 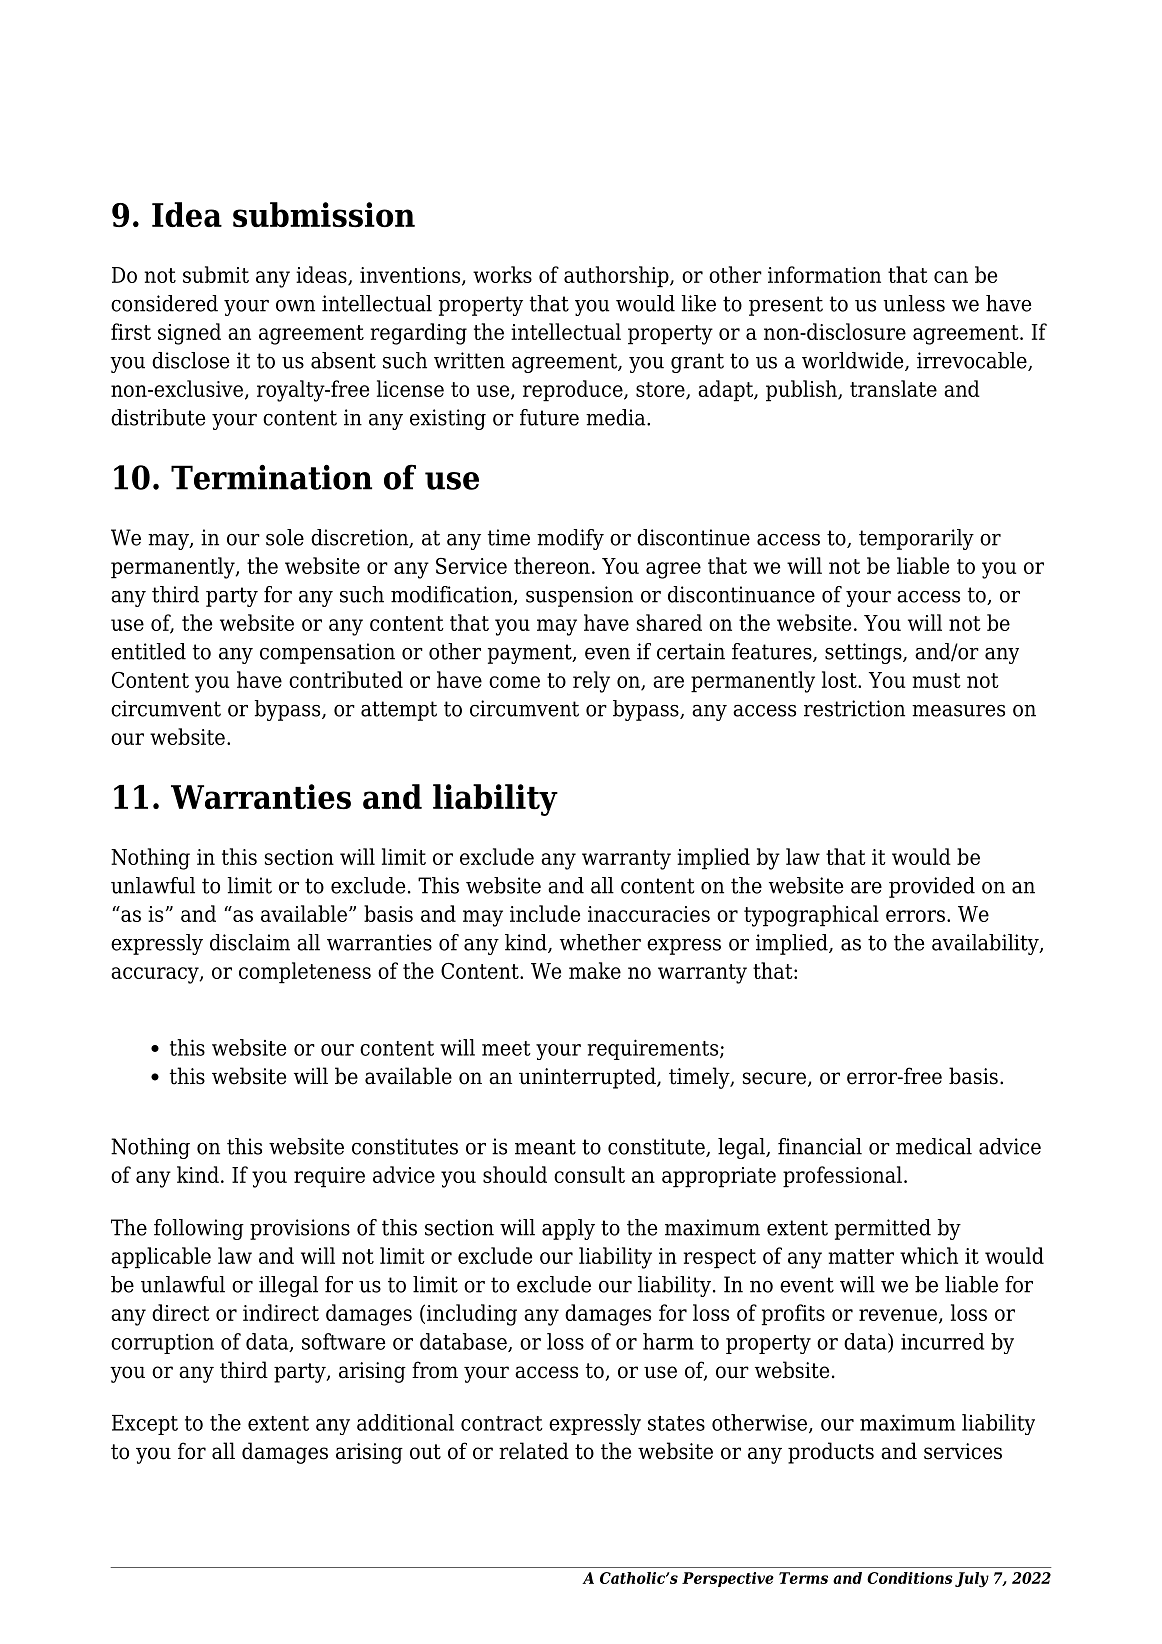 I want to click on works, so click(x=502, y=274).
